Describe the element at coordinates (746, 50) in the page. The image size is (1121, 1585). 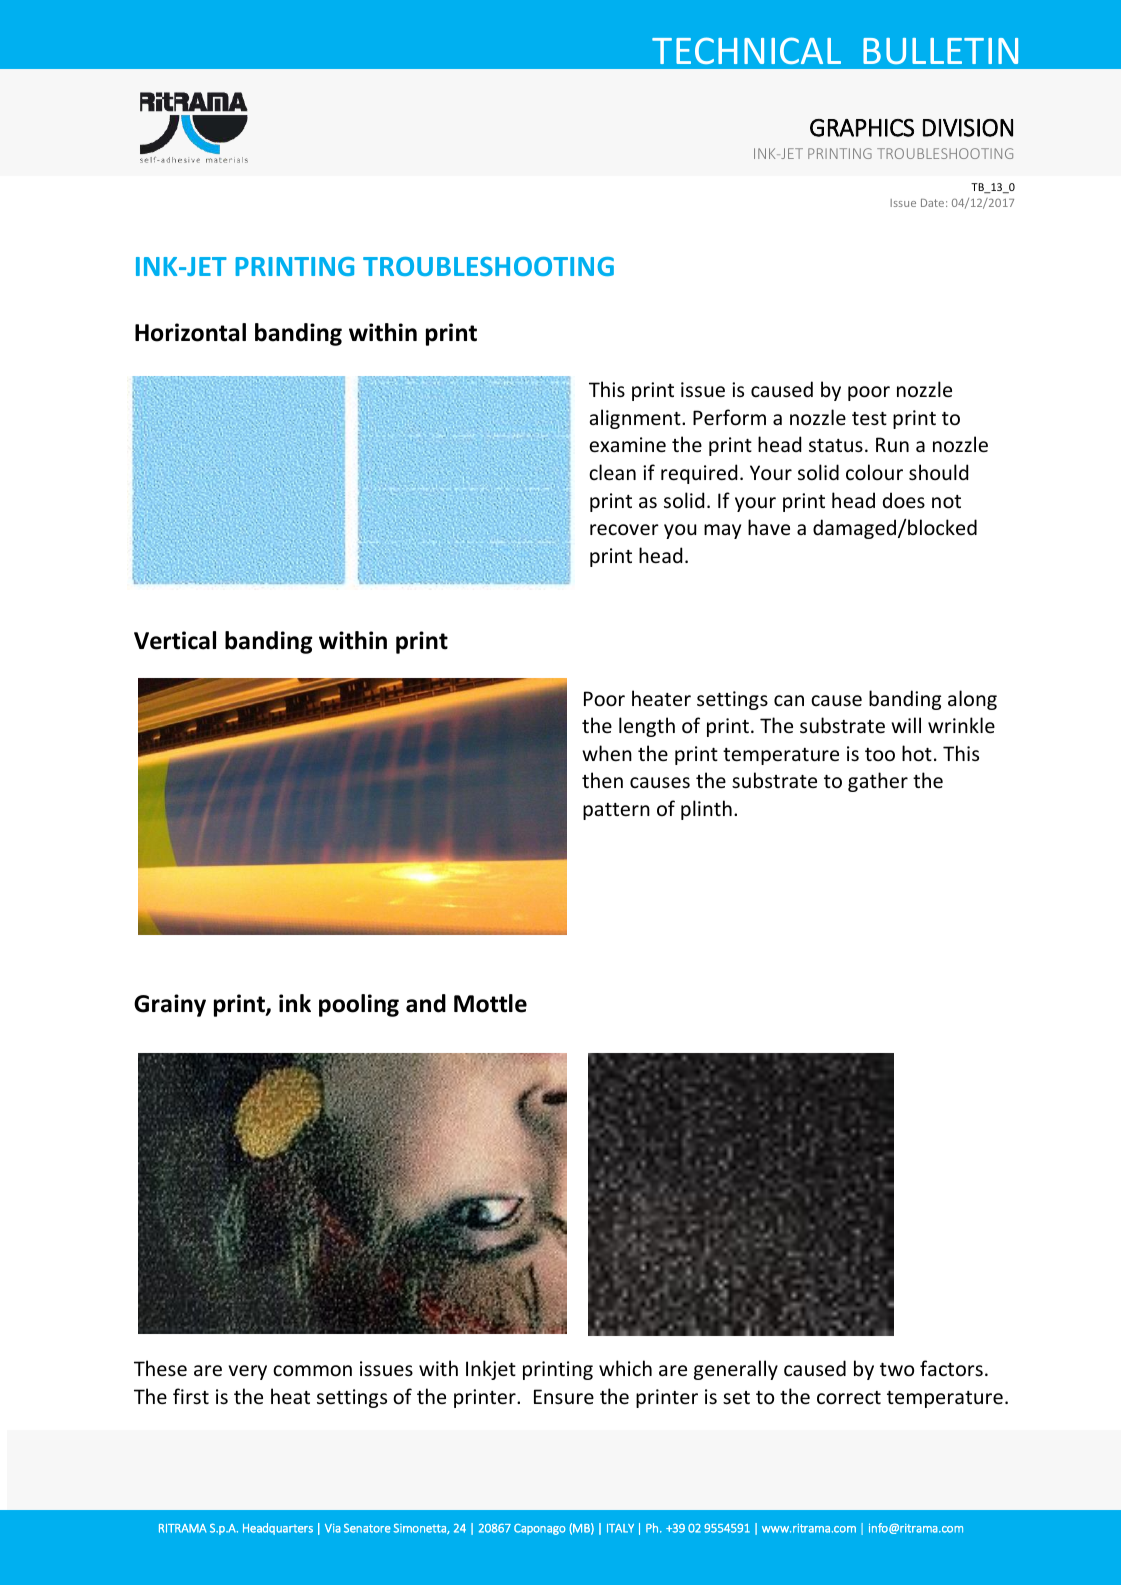
I see `TECHNICAL` at that location.
